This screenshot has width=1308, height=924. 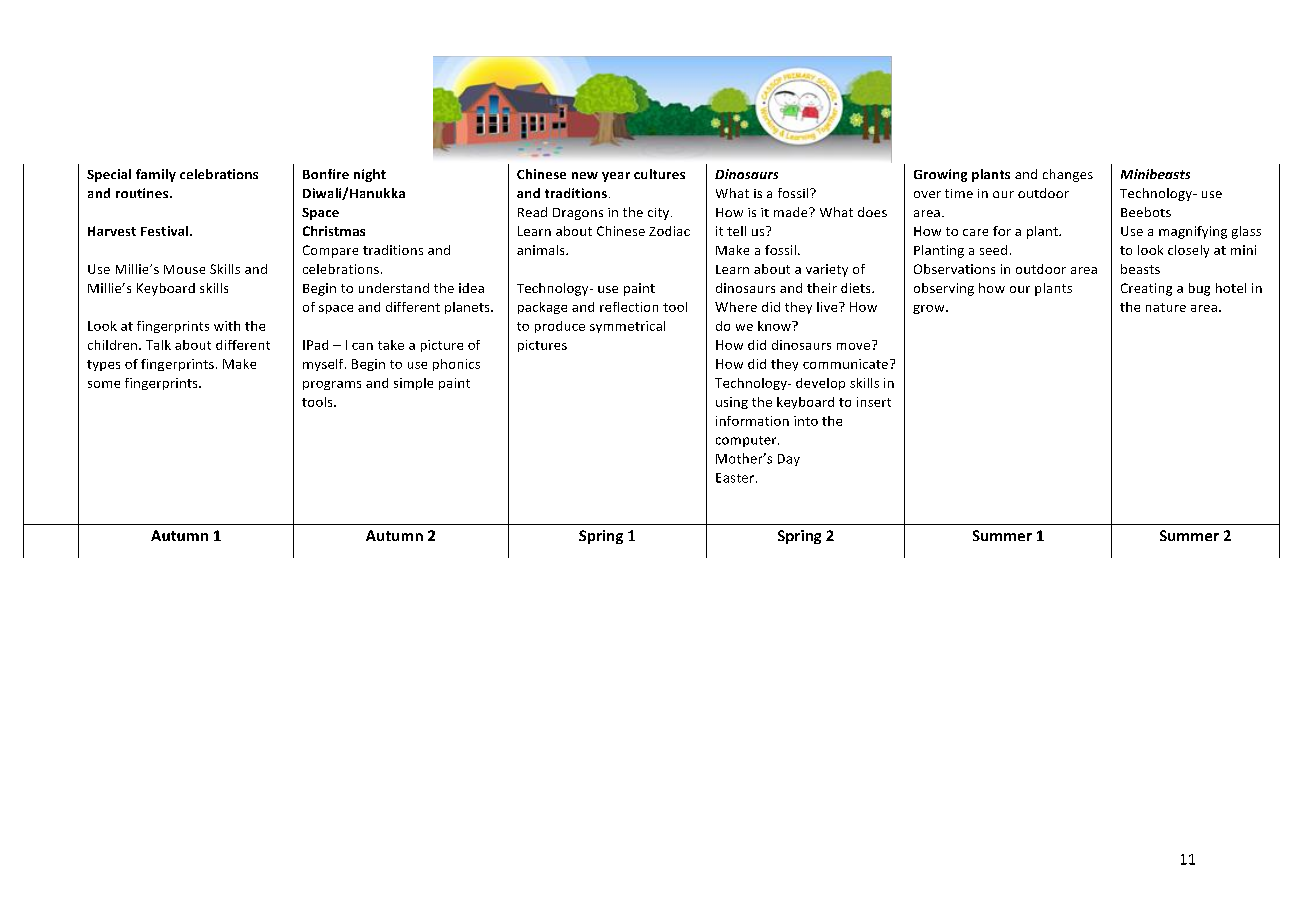 What do you see at coordinates (659, 174) in the screenshot?
I see `cultures` at bounding box center [659, 174].
